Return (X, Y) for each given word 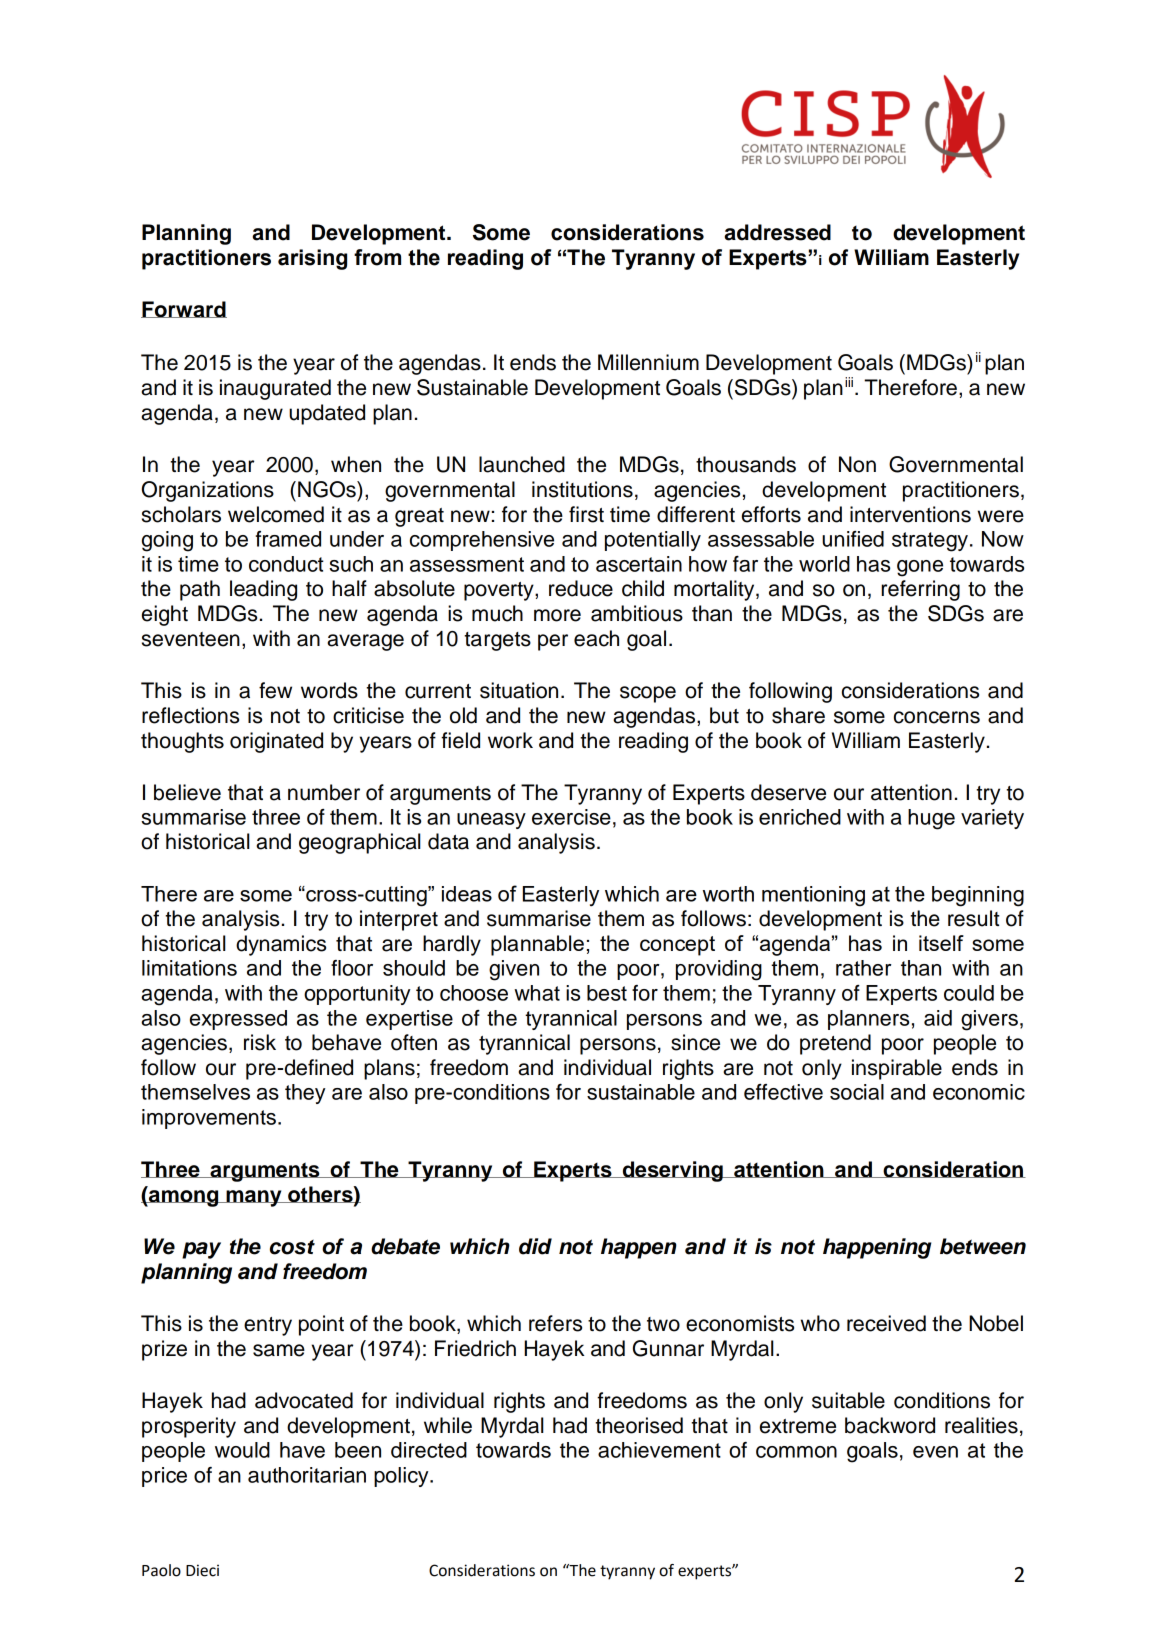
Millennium (648, 362)
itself (941, 943)
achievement (659, 1450)
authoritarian (307, 1475)
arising (312, 259)
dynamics (281, 945)
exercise (571, 817)
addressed (777, 232)
